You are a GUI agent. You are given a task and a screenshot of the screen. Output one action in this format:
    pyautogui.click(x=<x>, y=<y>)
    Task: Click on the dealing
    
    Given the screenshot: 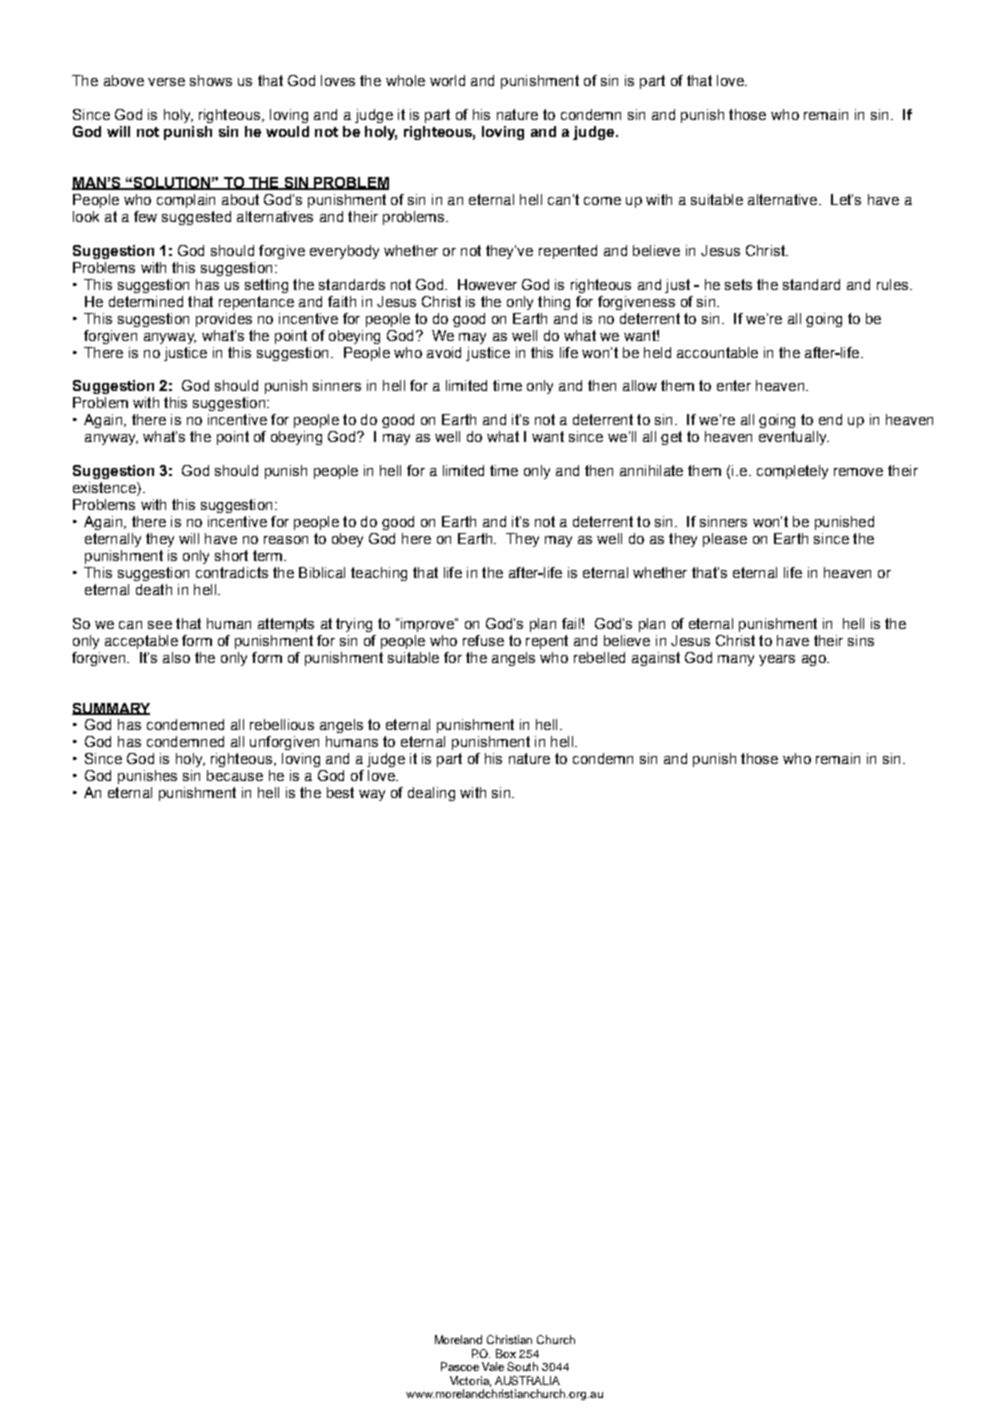 What is the action you would take?
    pyautogui.click(x=431, y=794)
